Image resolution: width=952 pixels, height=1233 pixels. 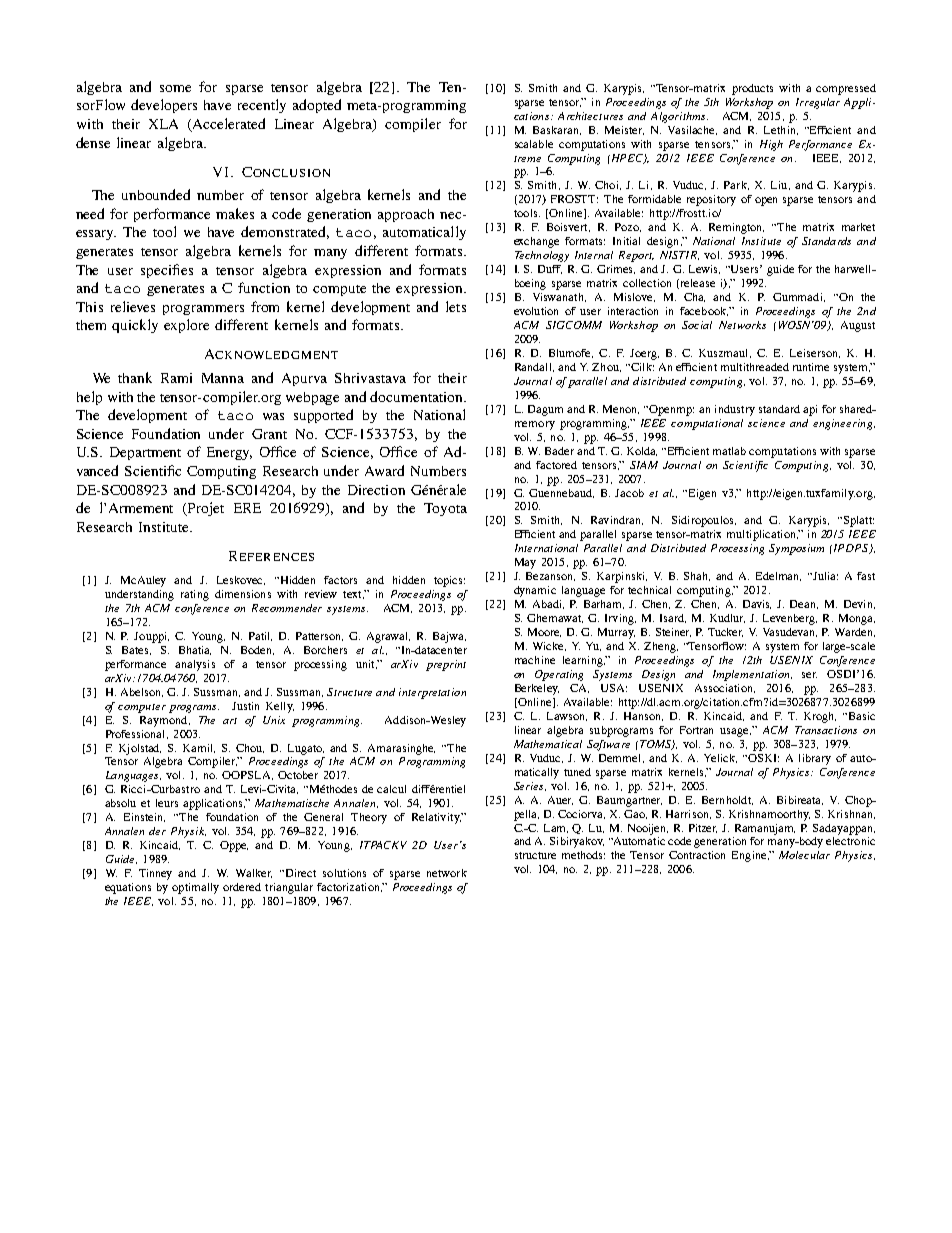 I want to click on Irregular, so click(x=818, y=103).
